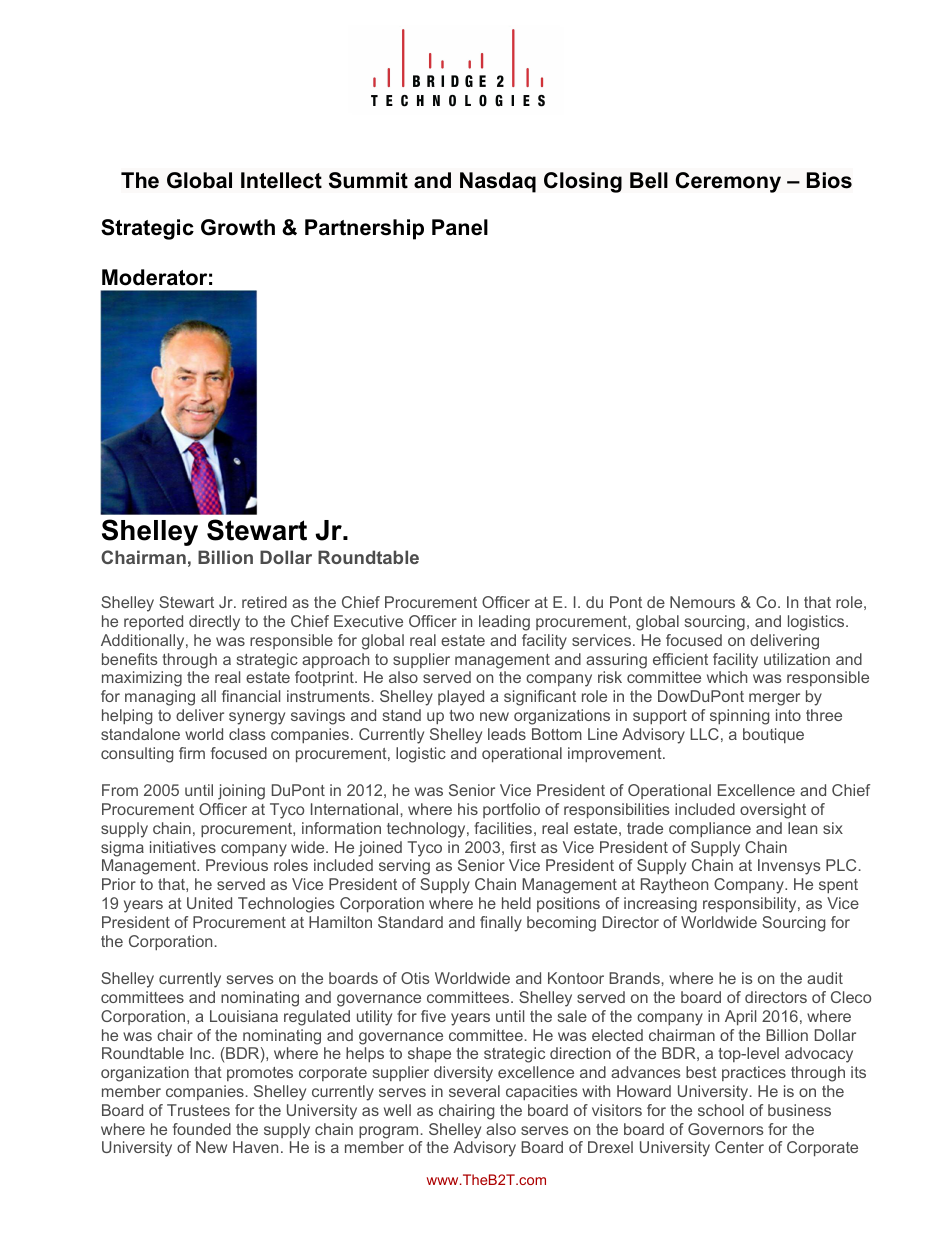 The height and width of the screenshot is (1233, 952). I want to click on Ceremony, so click(728, 182).
